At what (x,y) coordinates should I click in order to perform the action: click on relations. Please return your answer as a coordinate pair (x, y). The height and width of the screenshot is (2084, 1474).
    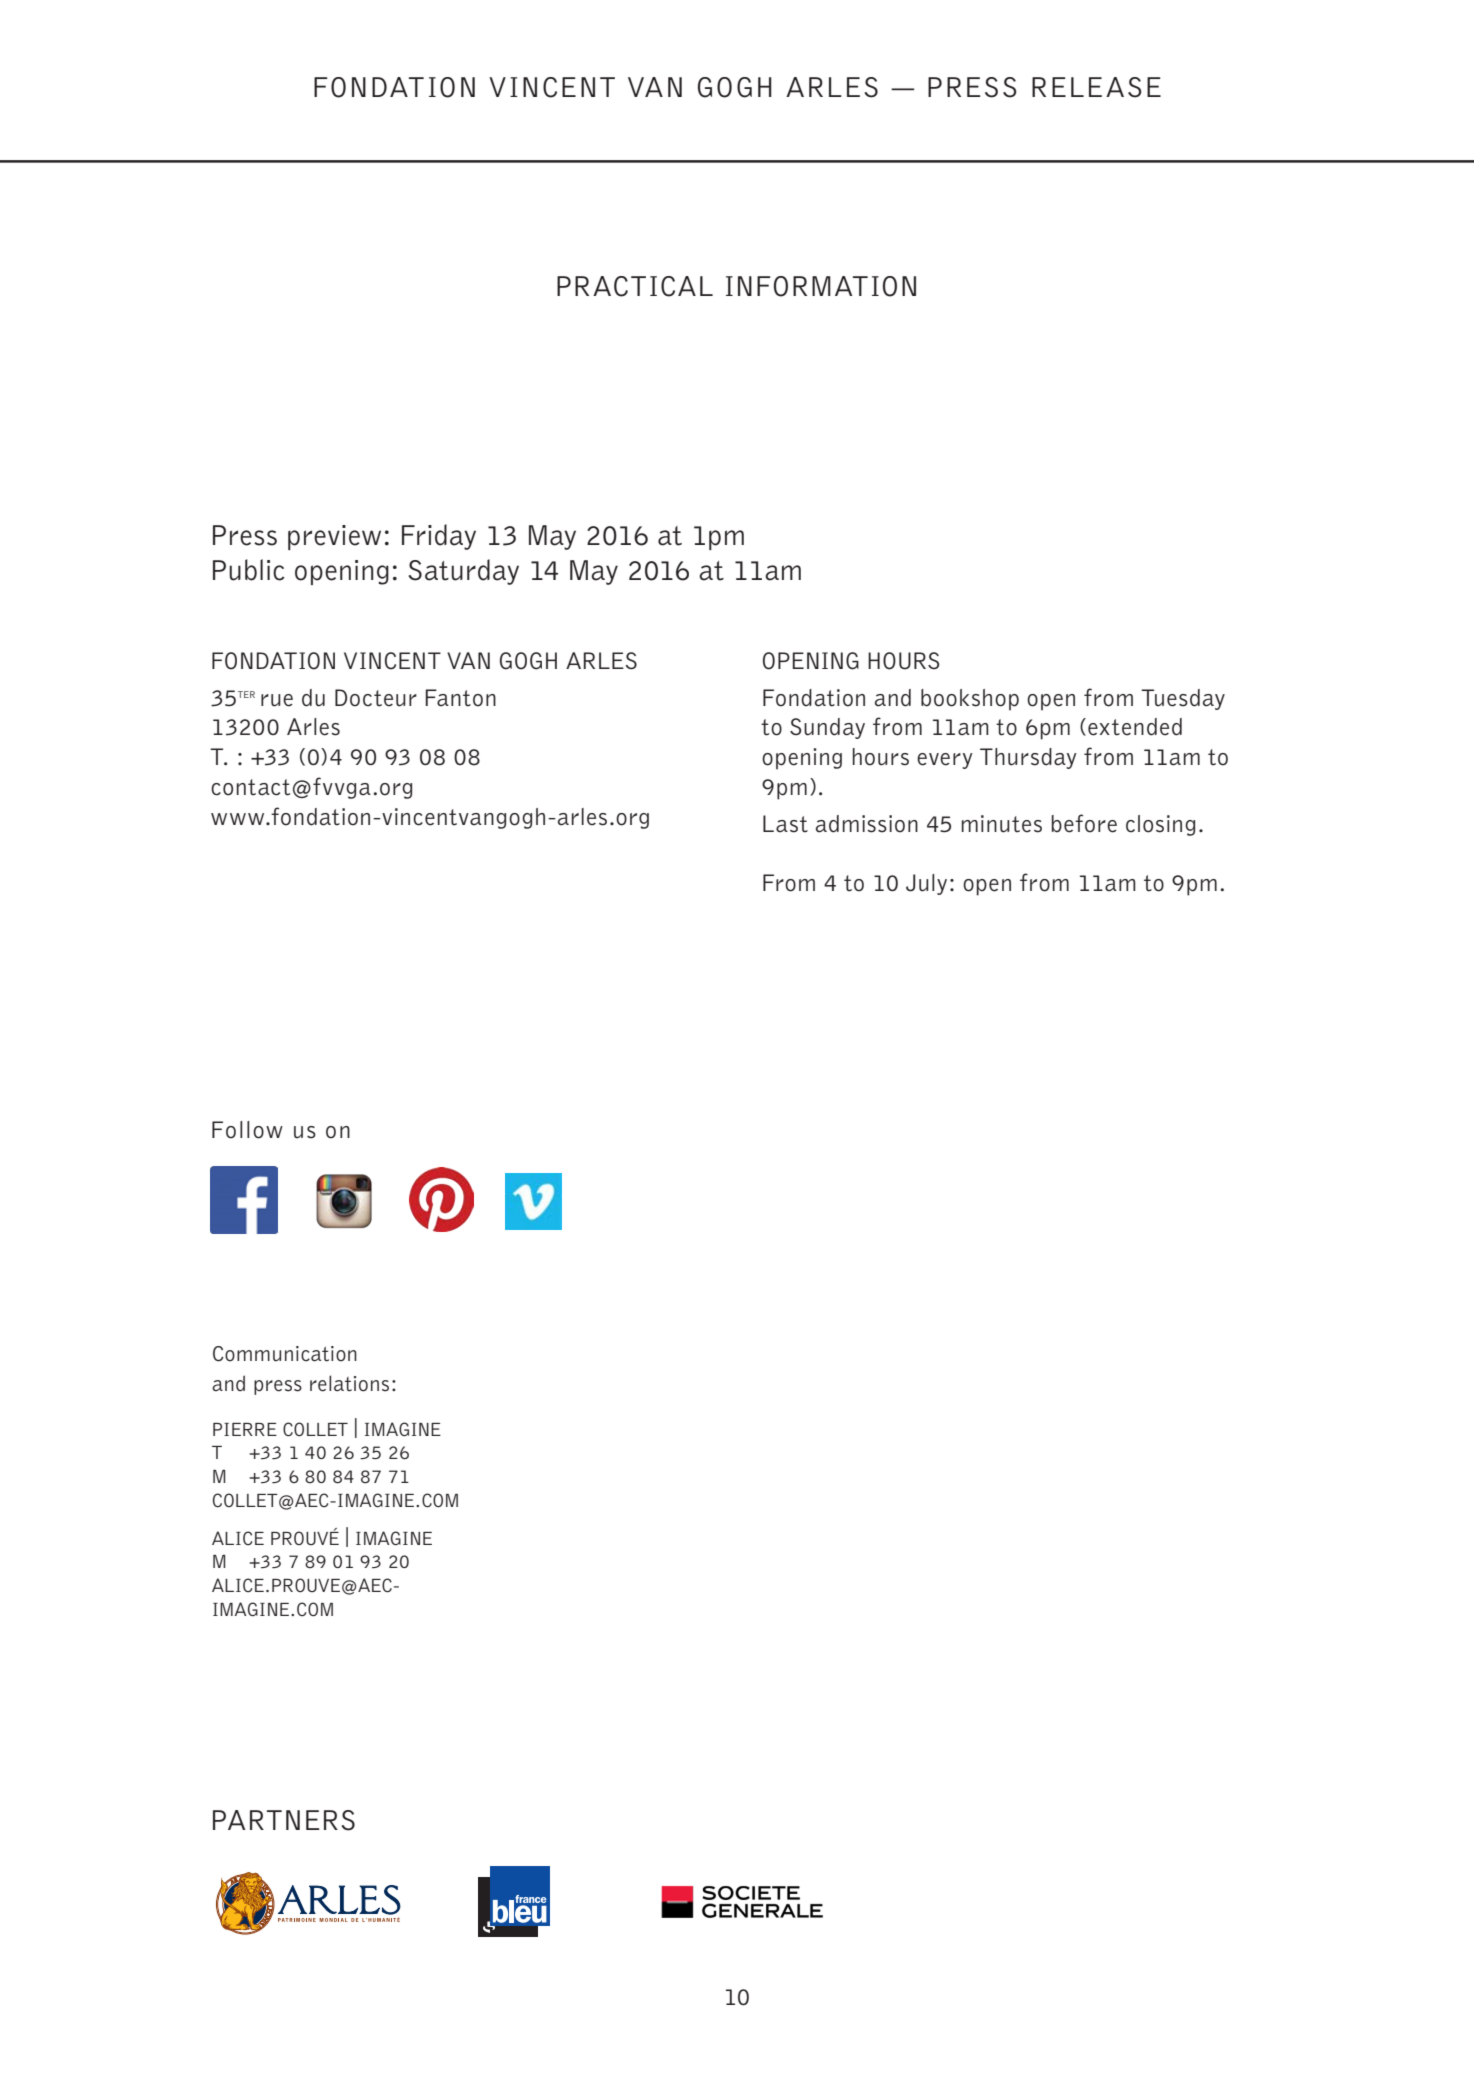
    Looking at the image, I should click on (349, 1383).
